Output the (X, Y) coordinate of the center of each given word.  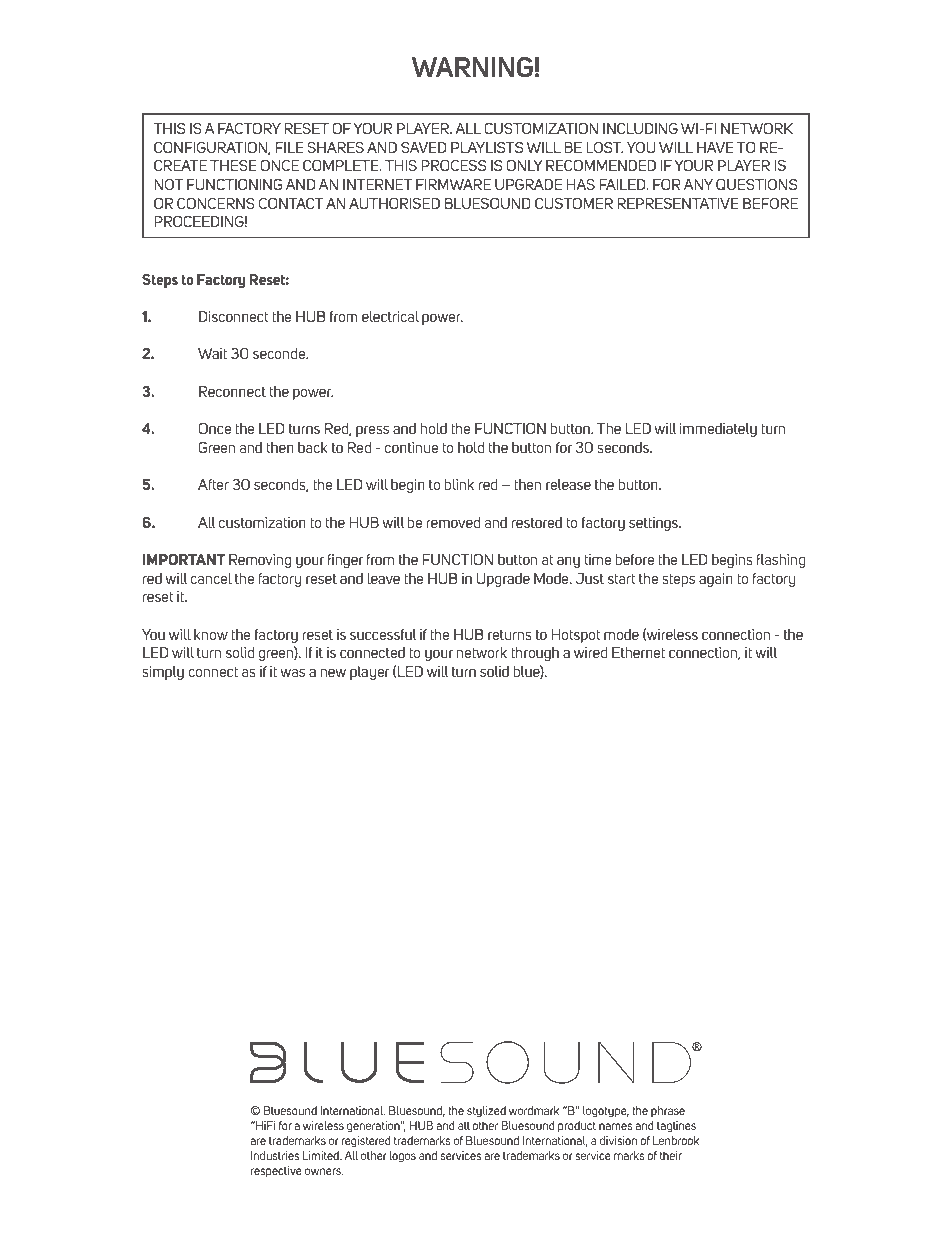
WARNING (472, 67)
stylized (486, 1112)
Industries (275, 1155)
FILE (290, 147)
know (211, 634)
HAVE (715, 147)
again (716, 580)
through (535, 654)
